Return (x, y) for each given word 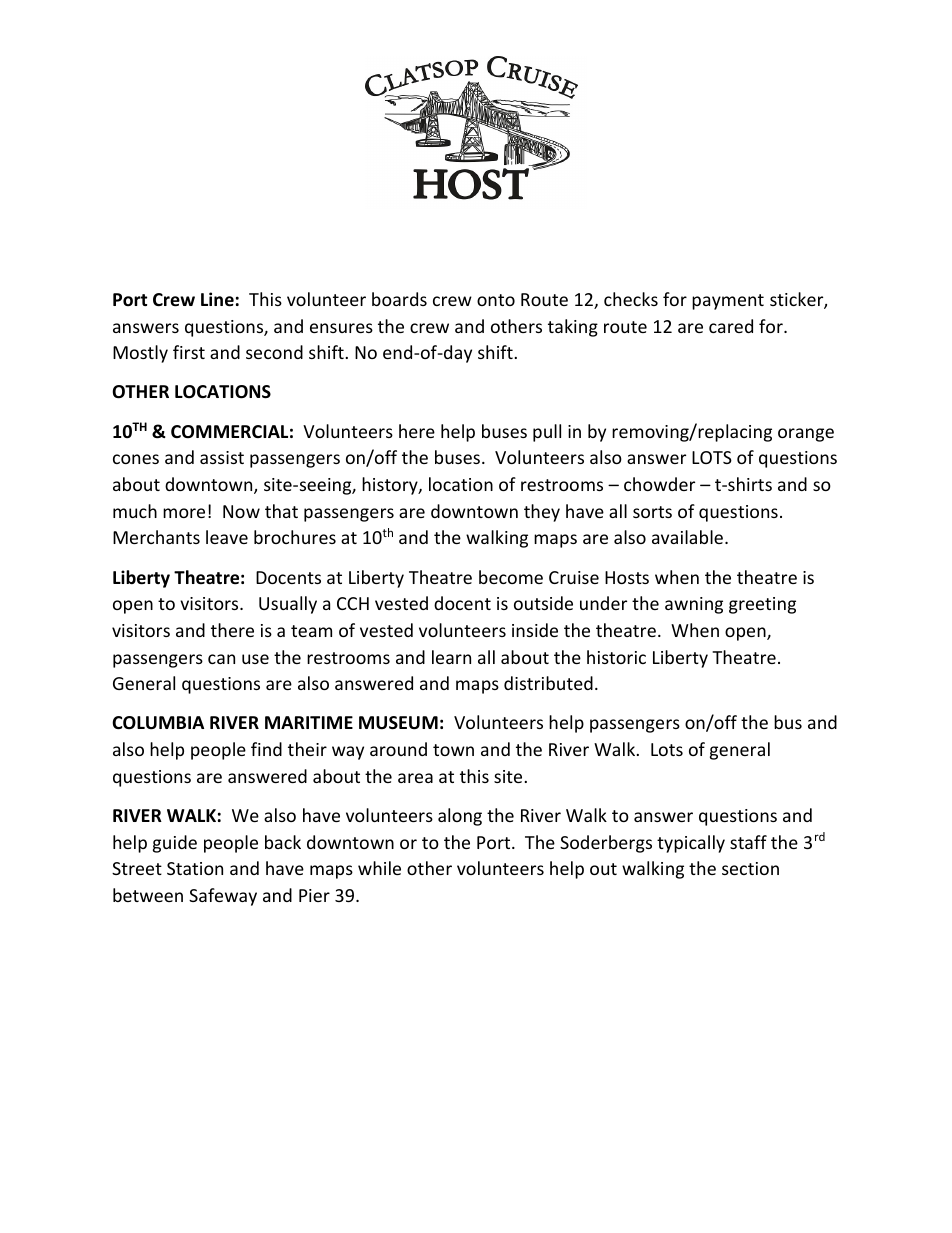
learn (451, 657)
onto (496, 300)
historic (616, 657)
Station (195, 868)
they (542, 513)
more (184, 513)
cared (731, 326)
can (221, 659)
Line (217, 299)
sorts (652, 512)
